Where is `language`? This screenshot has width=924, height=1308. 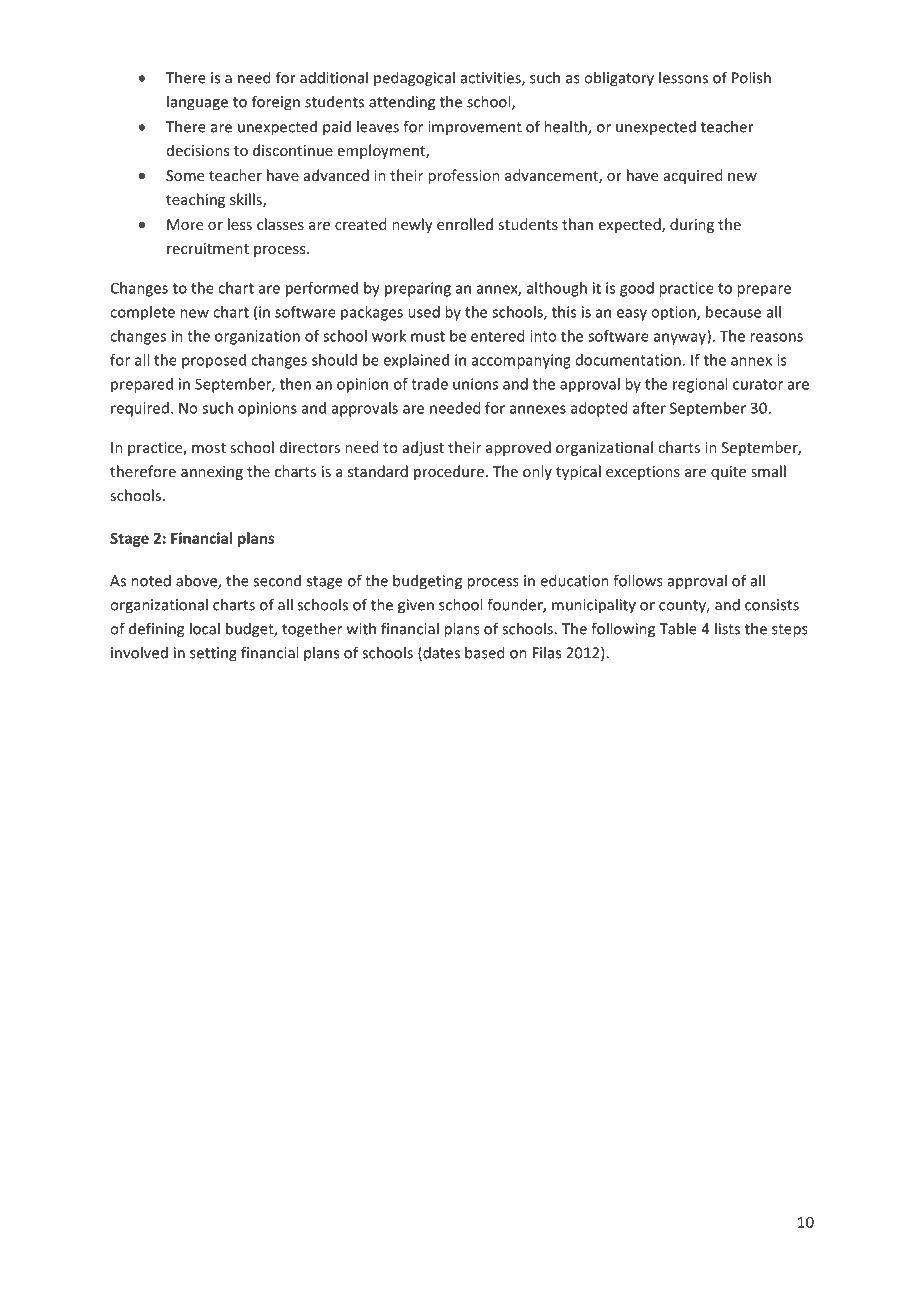
language is located at coordinates (197, 103).
